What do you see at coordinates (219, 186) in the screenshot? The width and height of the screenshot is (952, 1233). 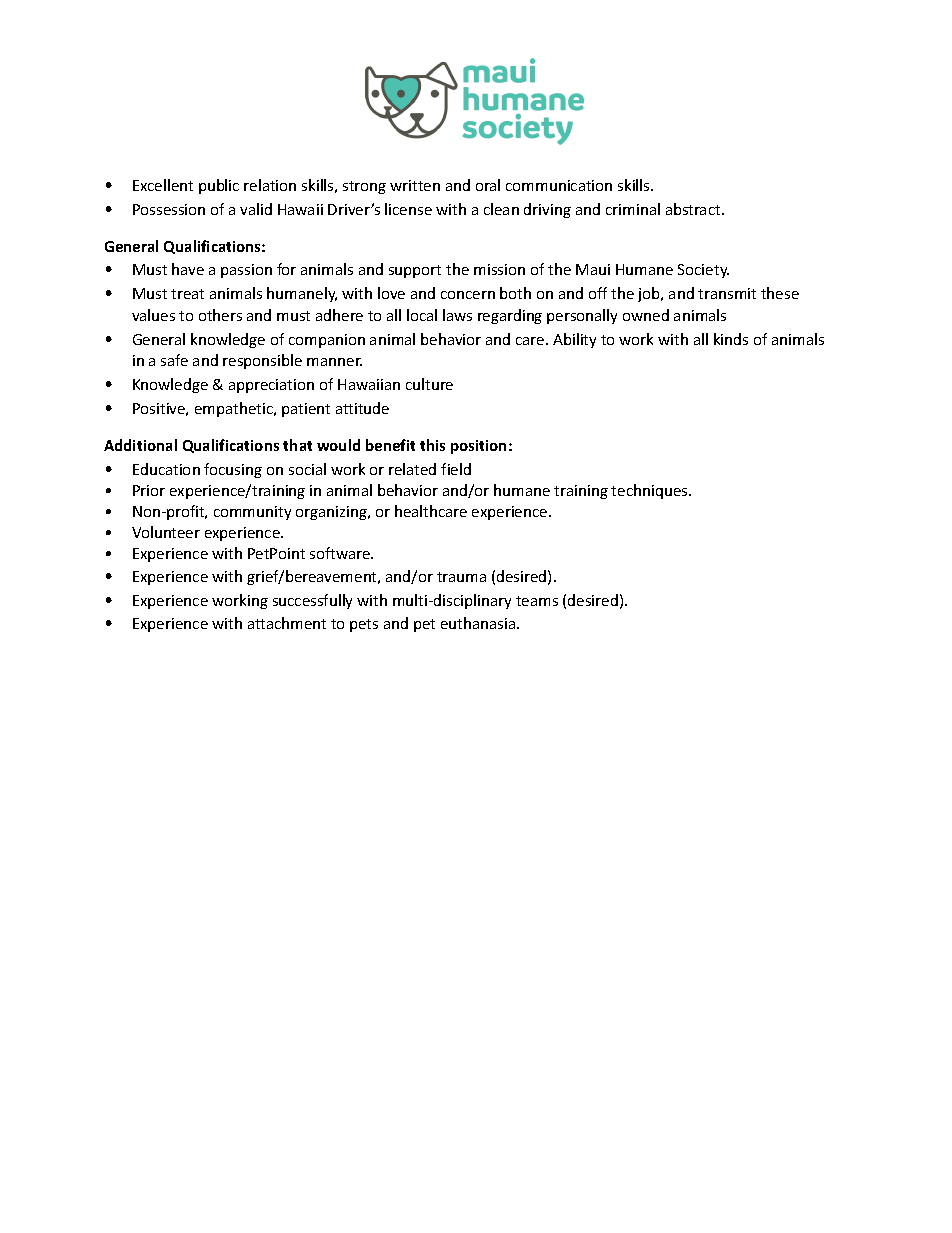 I see `public` at bounding box center [219, 186].
